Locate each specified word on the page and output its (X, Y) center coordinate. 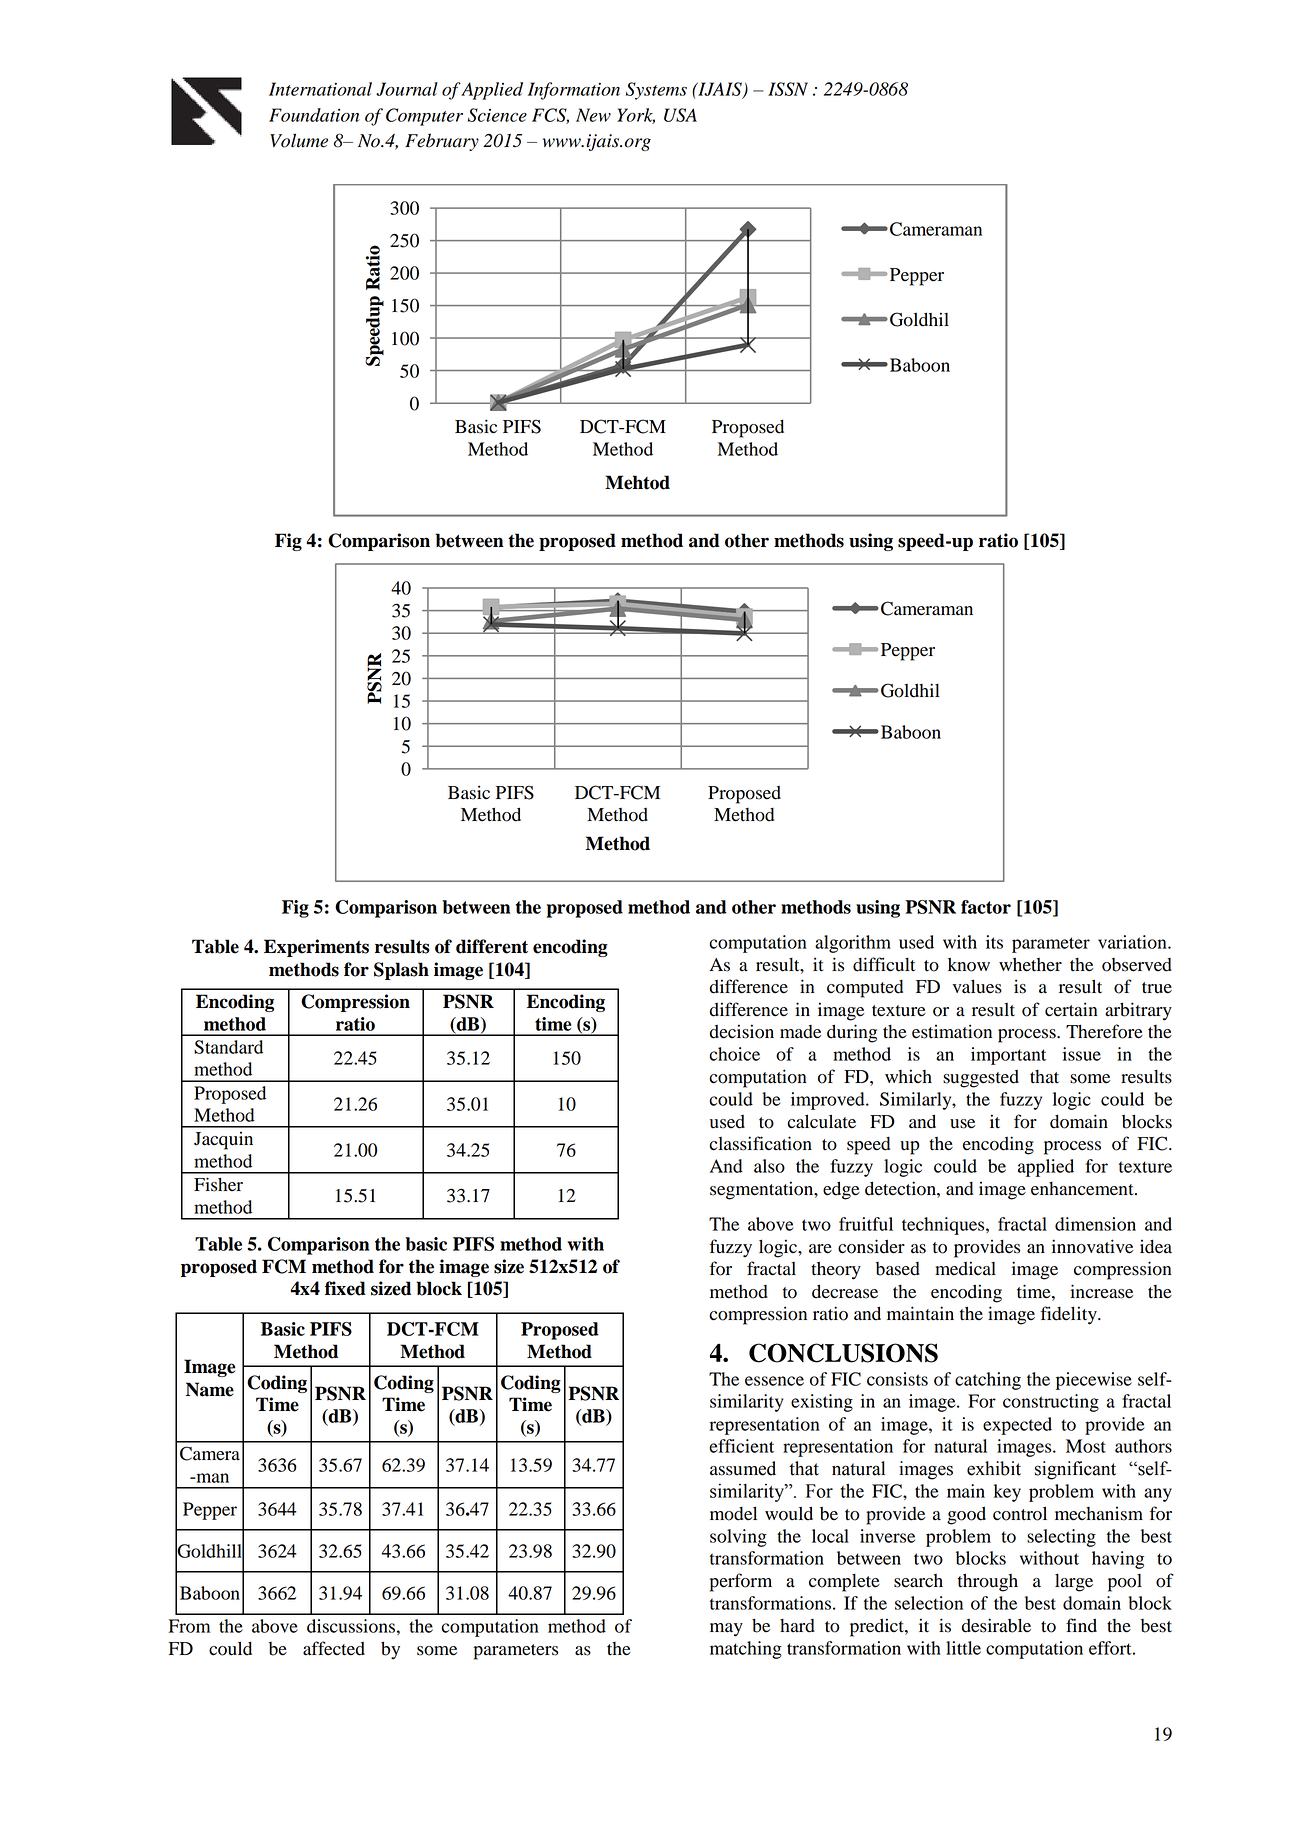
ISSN (788, 89)
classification (760, 1143)
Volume (299, 140)
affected (334, 1648)
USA (680, 115)
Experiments (316, 948)
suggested (981, 1079)
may (726, 1630)
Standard (228, 1047)
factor (986, 907)
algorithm (853, 944)
